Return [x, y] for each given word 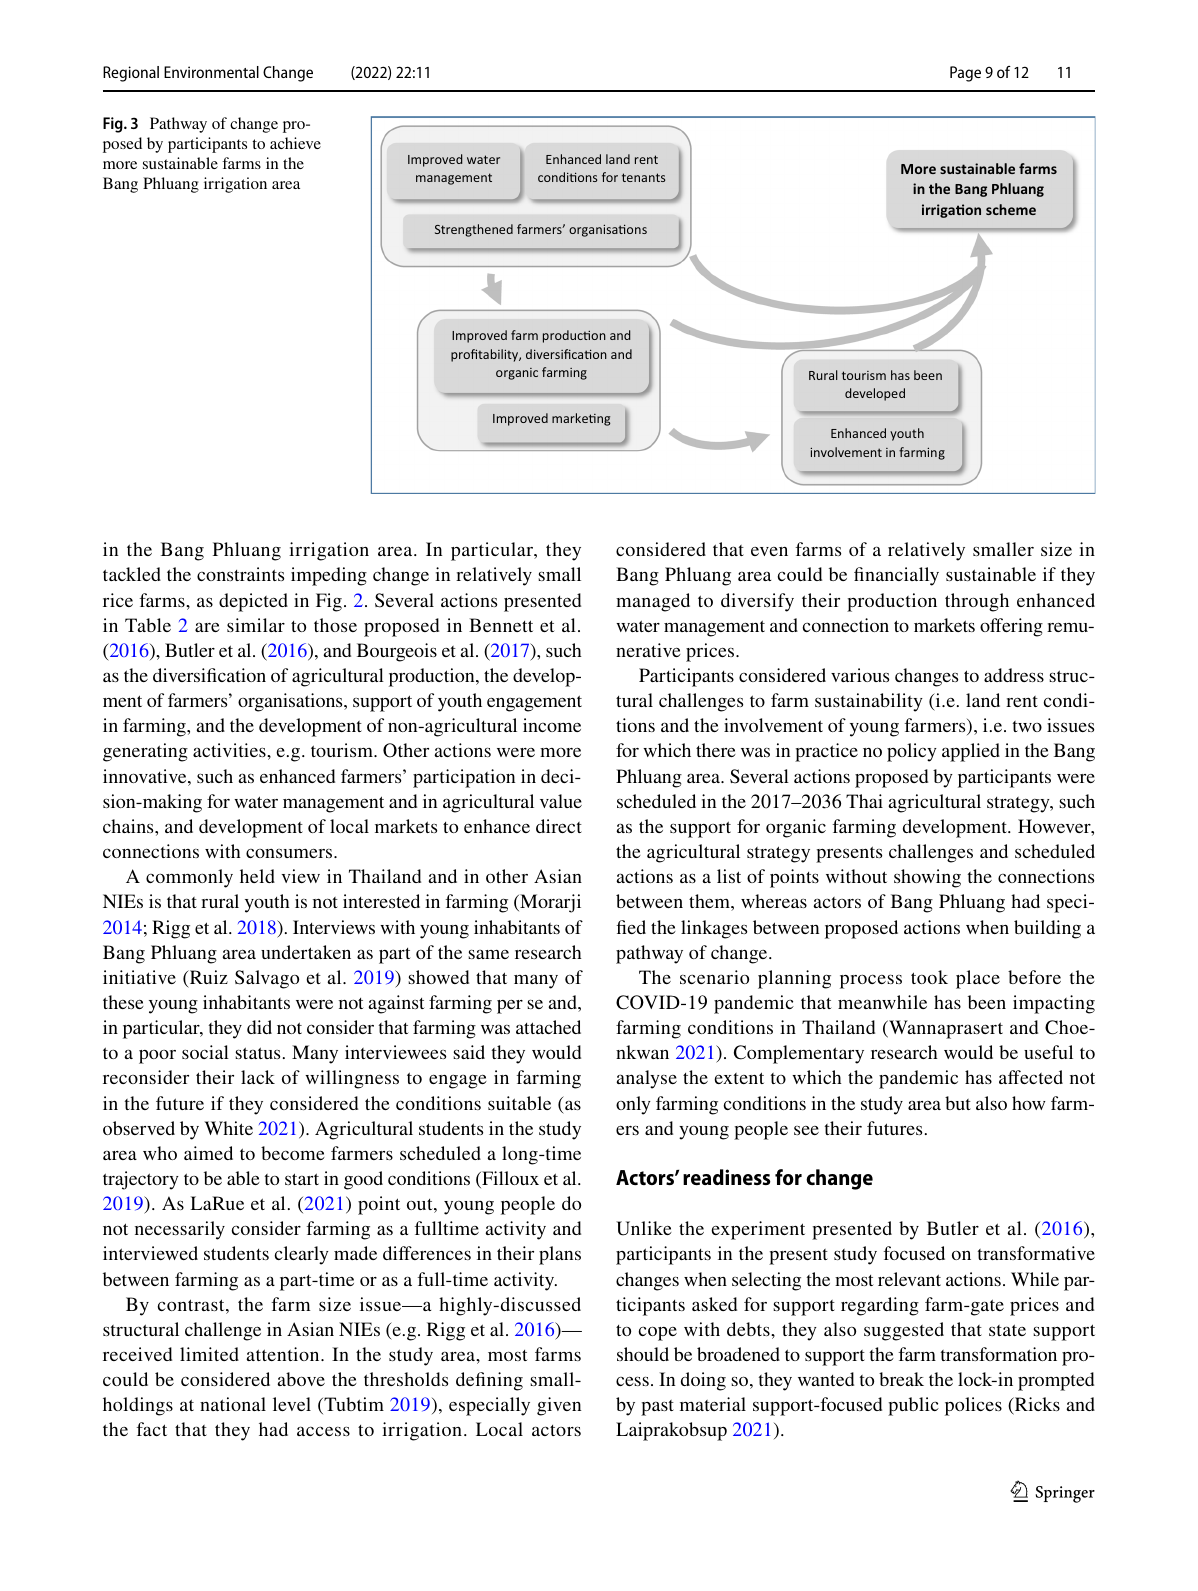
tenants [643, 177]
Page [965, 74]
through [977, 602]
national [233, 1404]
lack [258, 1077]
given [559, 1406]
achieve [295, 143]
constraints [240, 574]
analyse [646, 1079]
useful [1048, 1052]
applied [971, 752]
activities [230, 750]
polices [973, 1406]
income [552, 725]
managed [653, 602]
